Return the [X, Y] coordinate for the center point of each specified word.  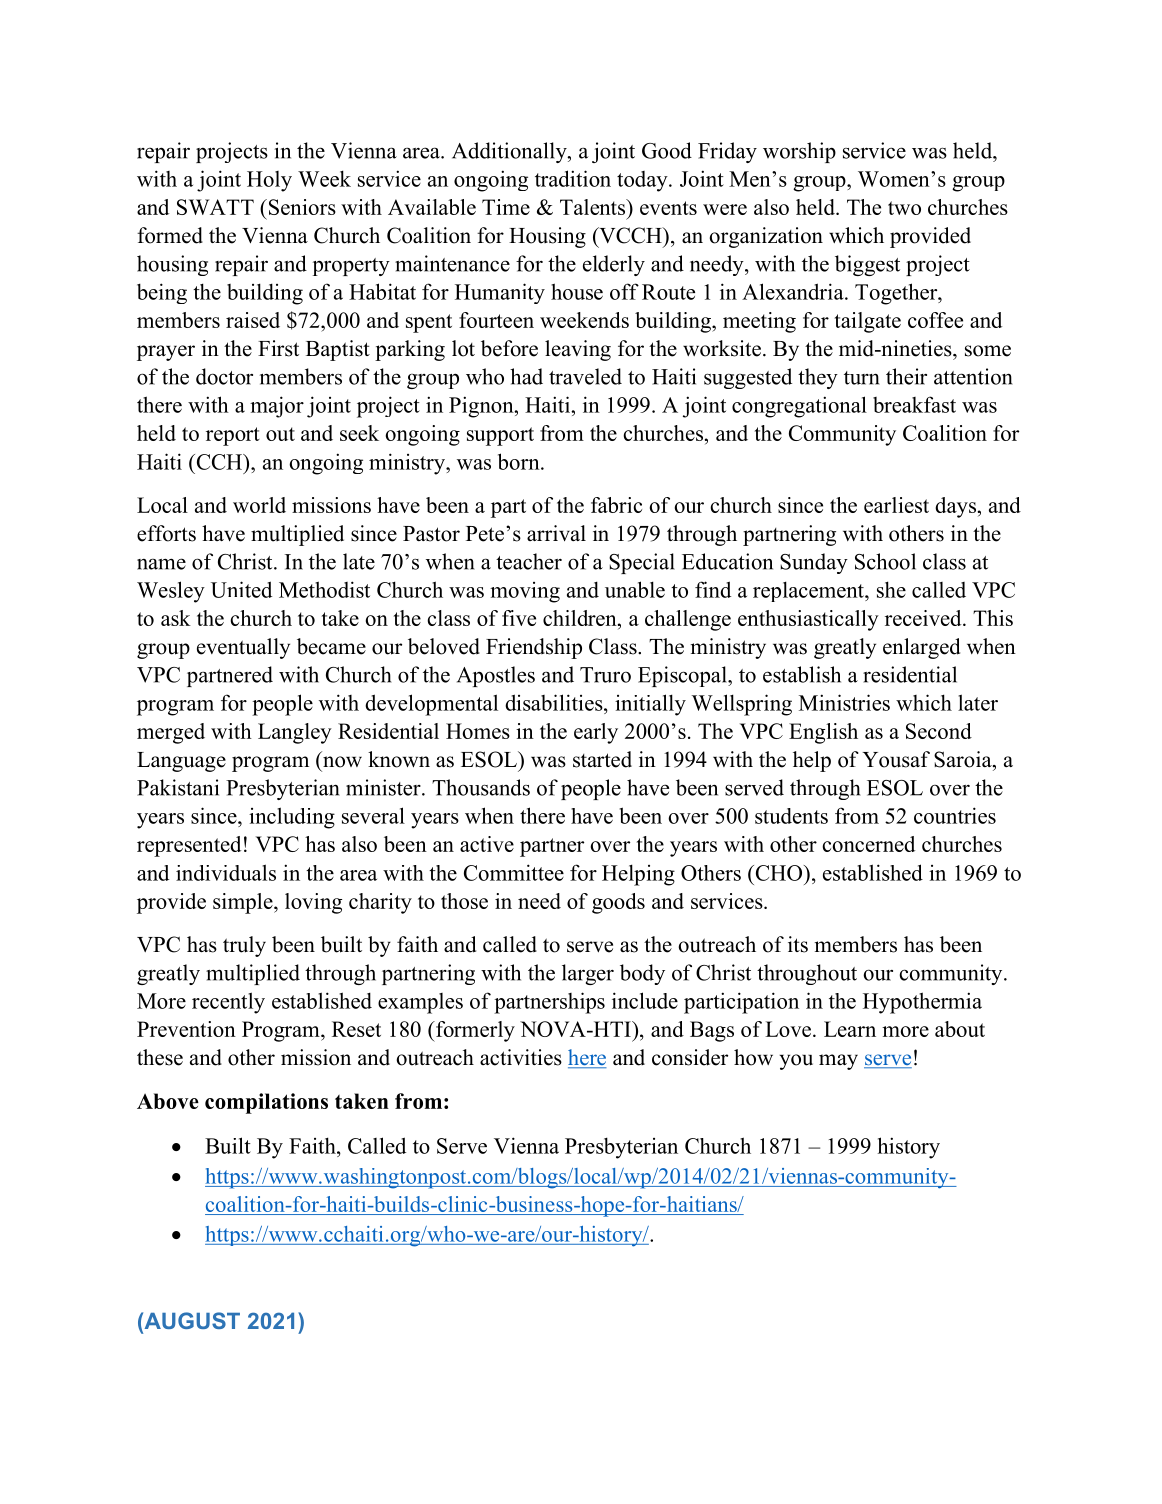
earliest [896, 505]
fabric [616, 505]
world [259, 505]
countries [955, 815]
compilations [266, 1103]
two [904, 208]
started [602, 759]
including [292, 818]
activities [521, 1057]
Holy [269, 181]
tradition [573, 178]
